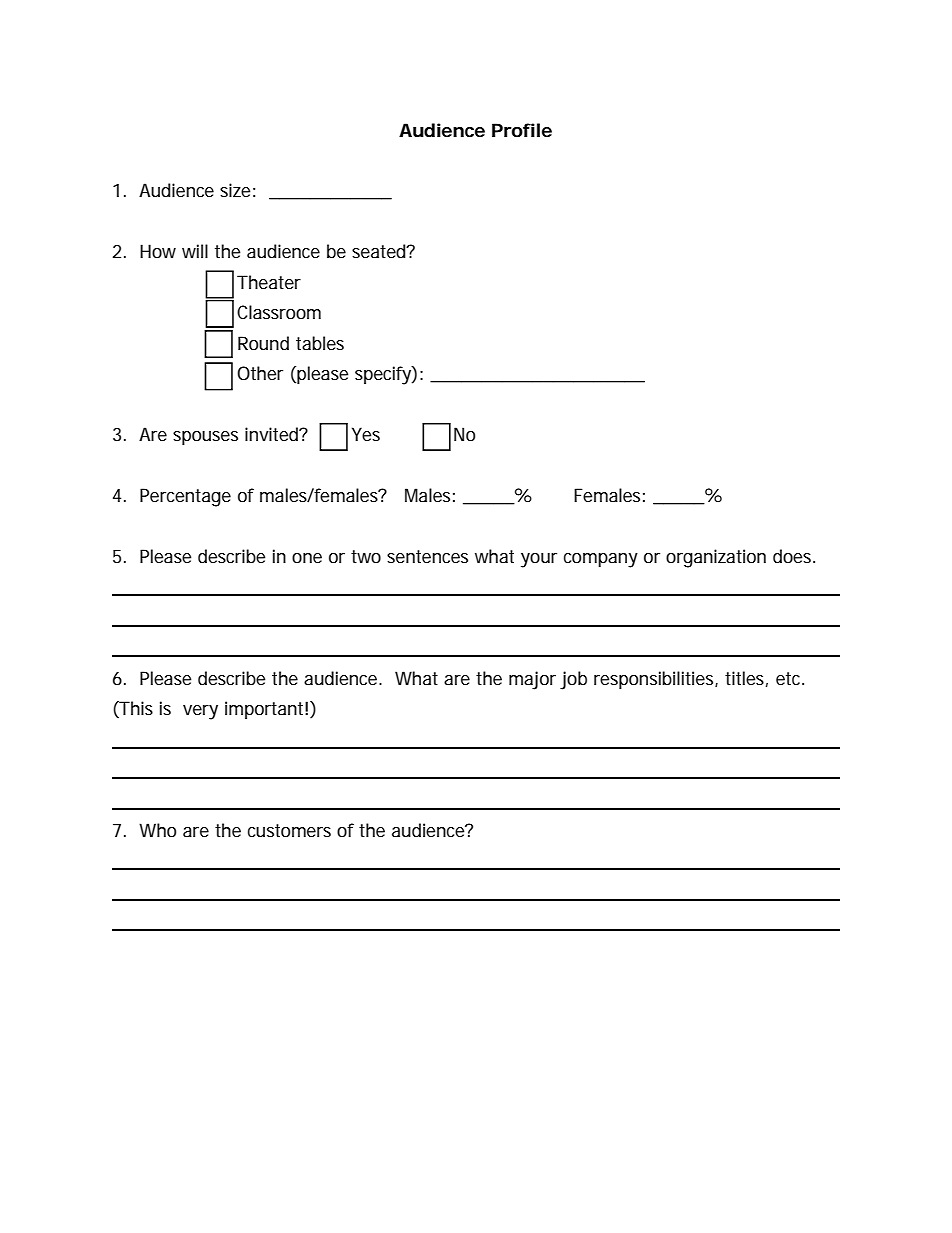 This screenshot has width=952, height=1233. Describe the element at coordinates (200, 712) in the screenshot. I see `very` at that location.
